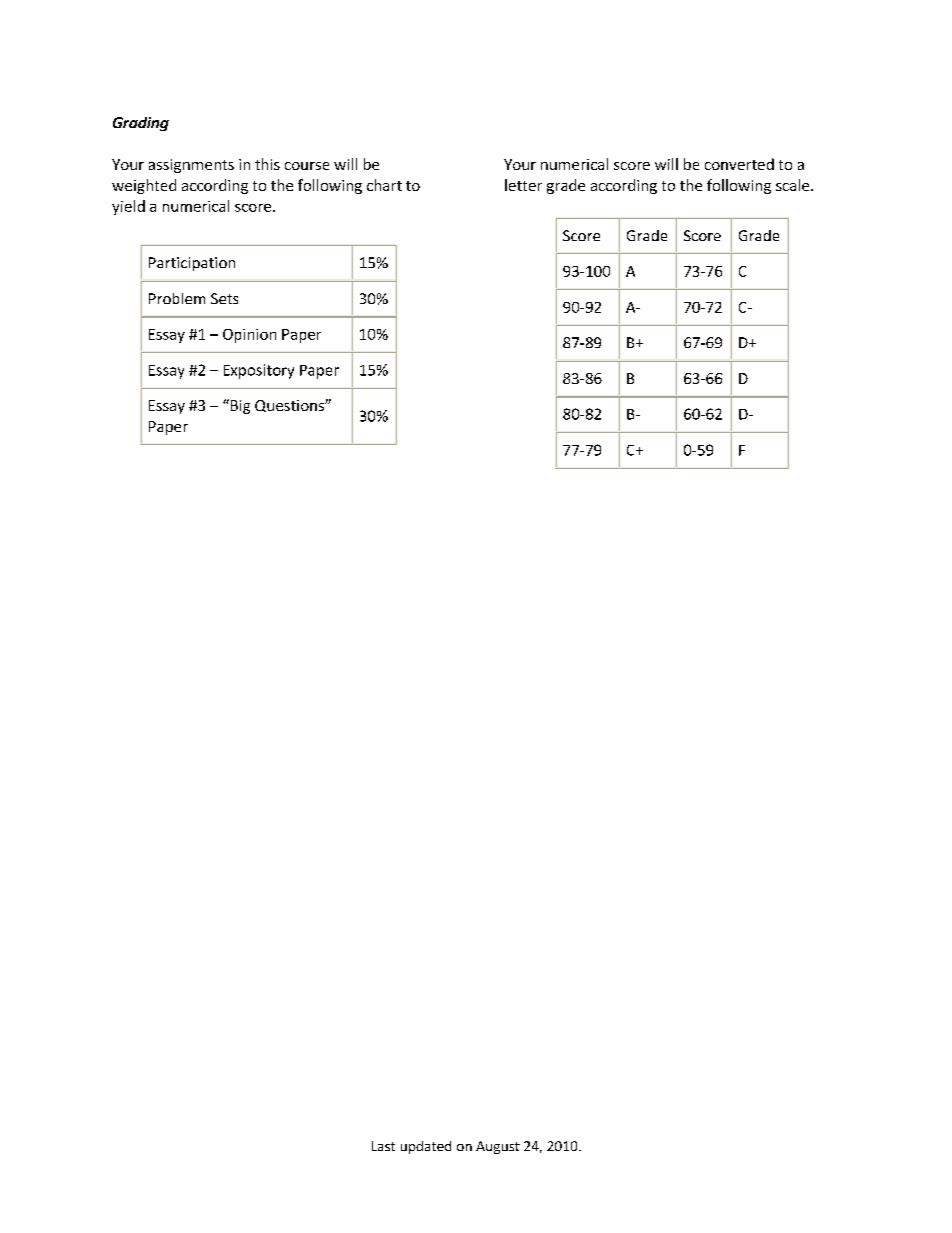 The width and height of the document is (952, 1233). Describe the element at coordinates (191, 166) in the document. I see `assignments` at that location.
